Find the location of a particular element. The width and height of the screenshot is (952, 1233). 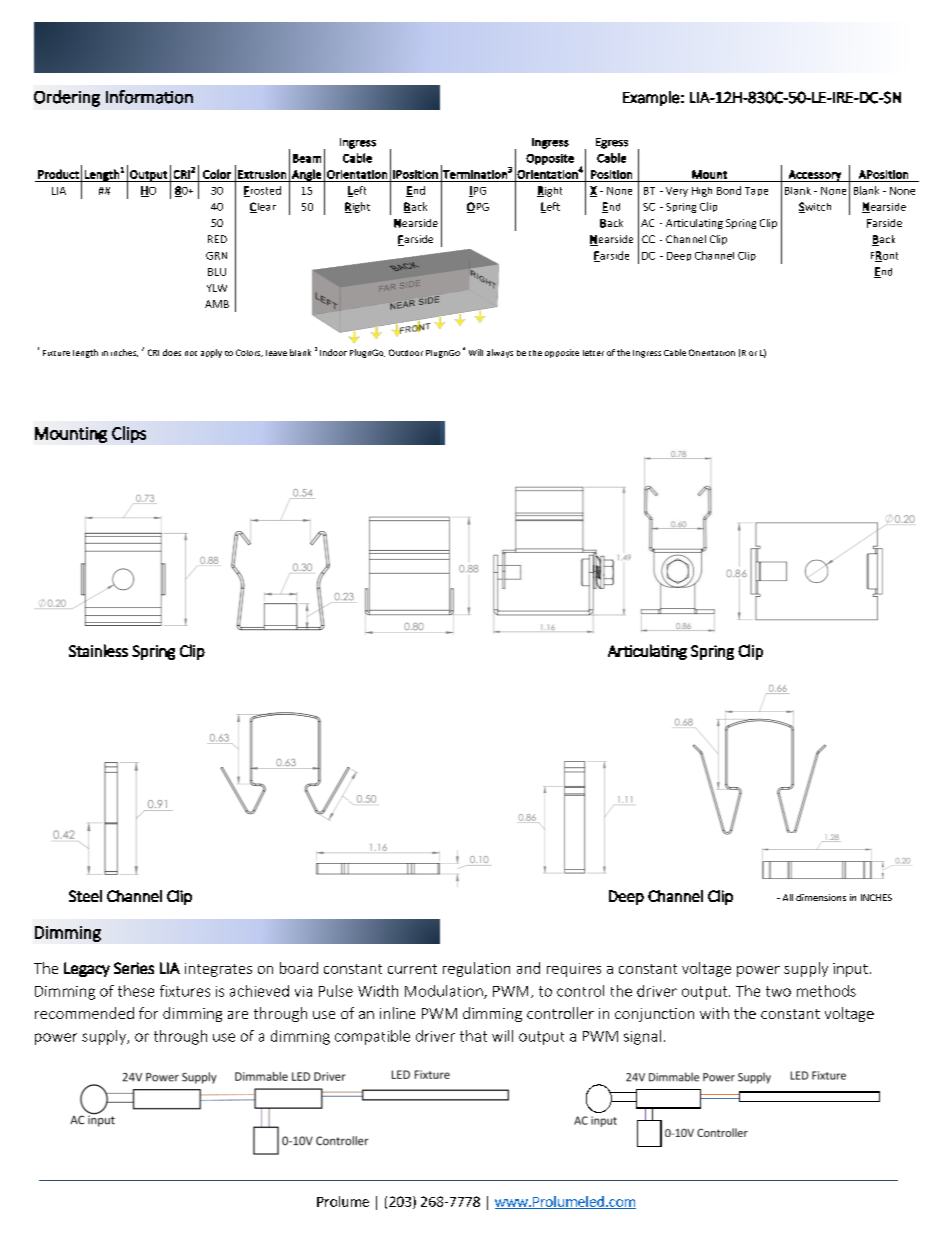

input is located at coordinates (850, 970).
